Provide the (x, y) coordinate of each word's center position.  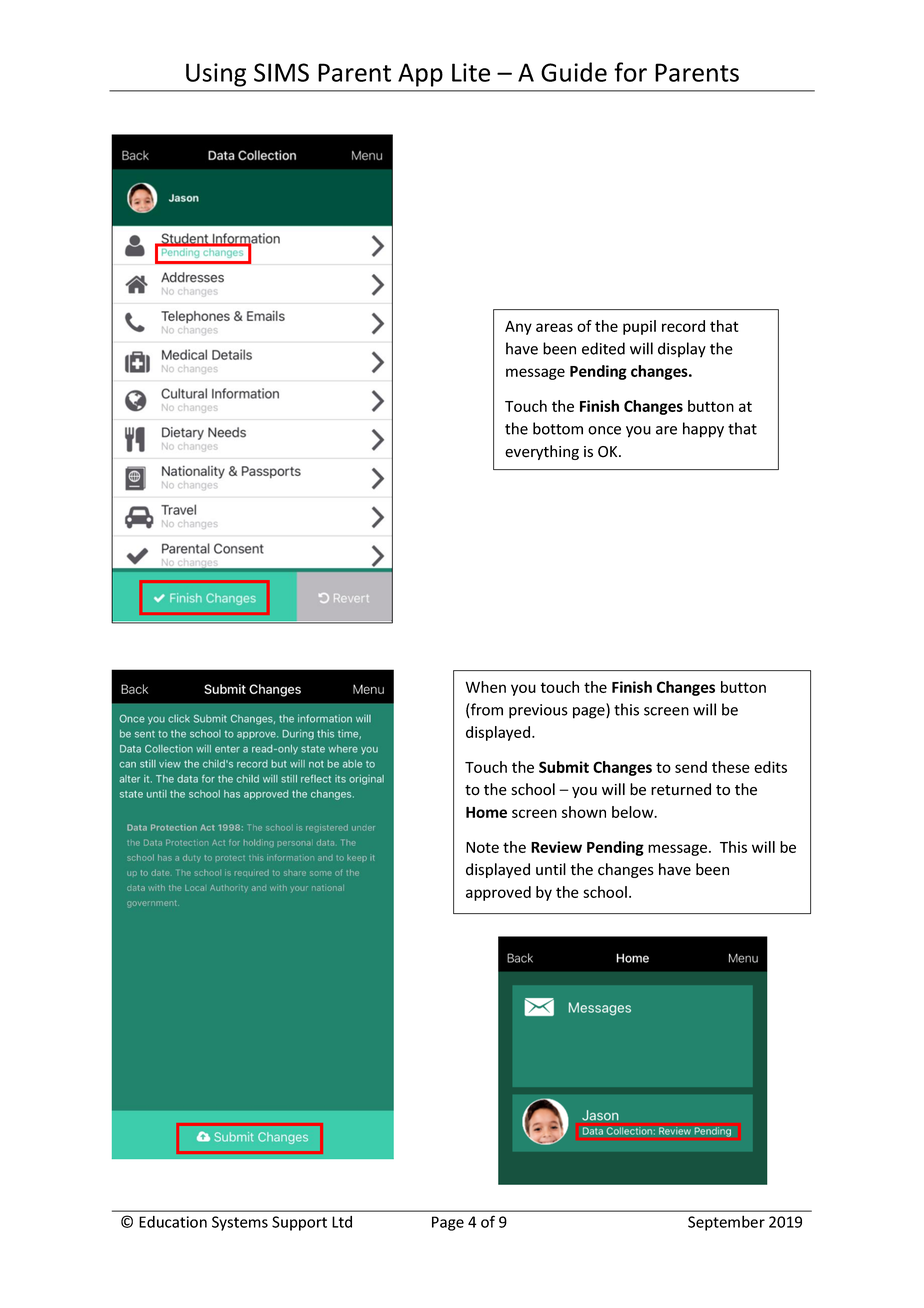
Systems (240, 1223)
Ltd (342, 1222)
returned (681, 789)
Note (482, 847)
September (726, 1223)
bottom (558, 428)
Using (216, 75)
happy (703, 430)
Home (486, 812)
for (630, 72)
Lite (471, 72)
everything (542, 452)
